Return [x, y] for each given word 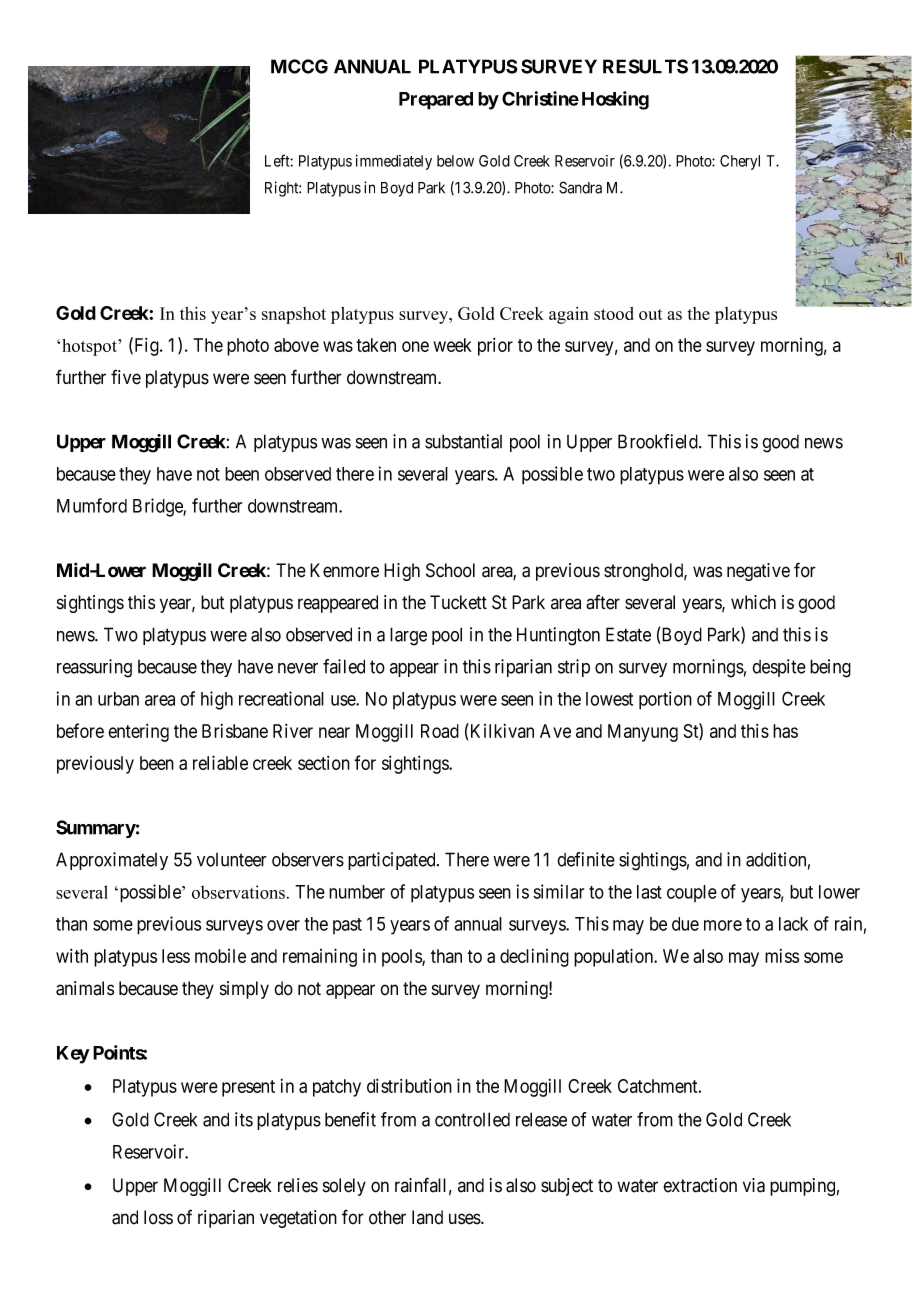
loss [158, 1217]
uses [465, 1219]
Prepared [436, 101]
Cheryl [740, 162]
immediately [394, 162]
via [754, 1185]
